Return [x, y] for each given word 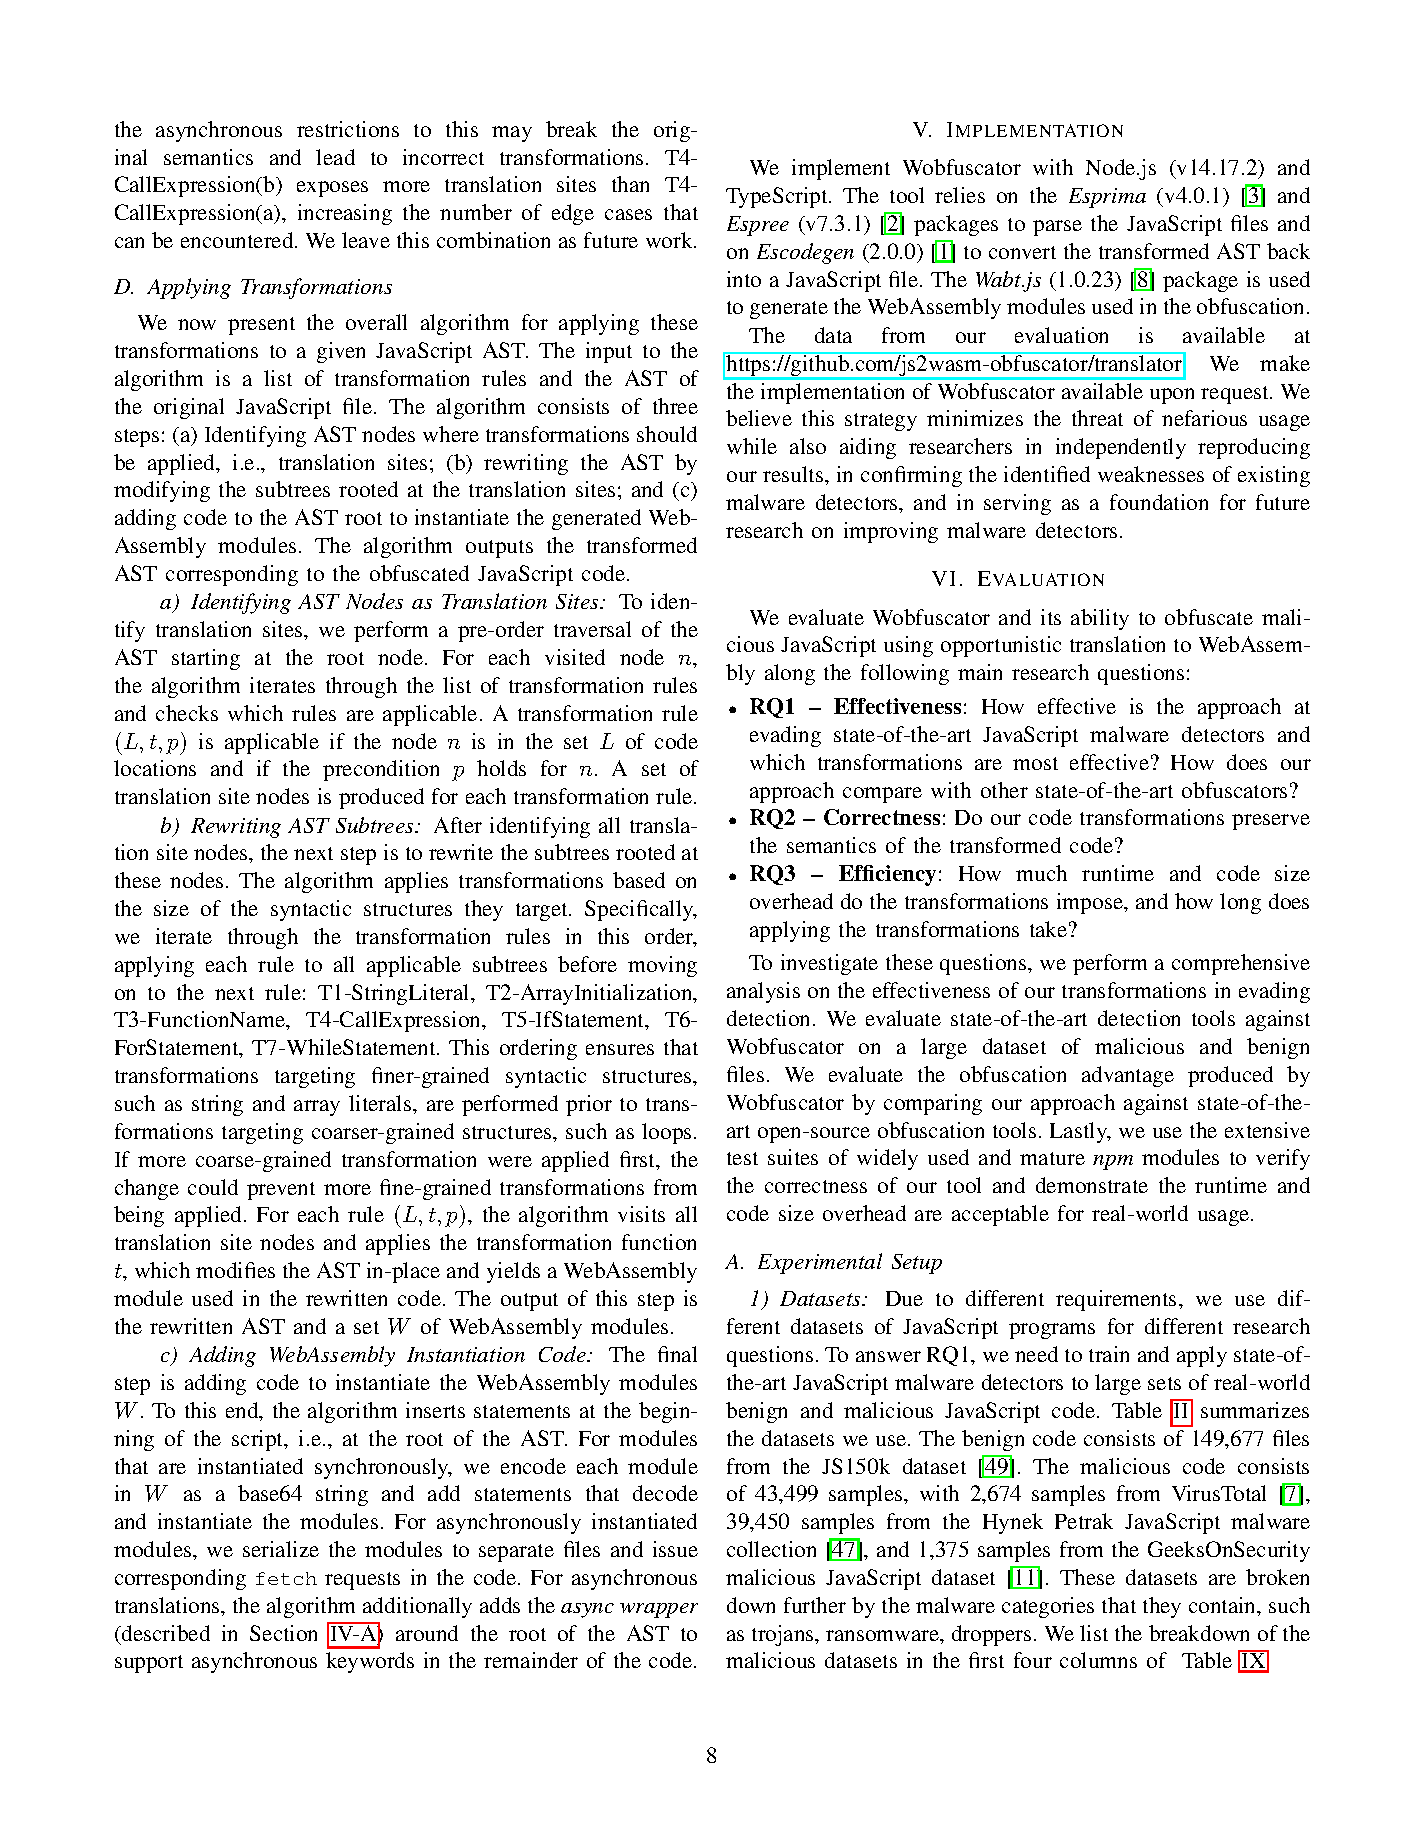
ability [1100, 619]
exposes [332, 189]
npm [1113, 1162]
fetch [286, 1578]
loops [666, 1133]
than [630, 184]
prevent [281, 1191]
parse [1057, 228]
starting [206, 659]
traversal [592, 629]
